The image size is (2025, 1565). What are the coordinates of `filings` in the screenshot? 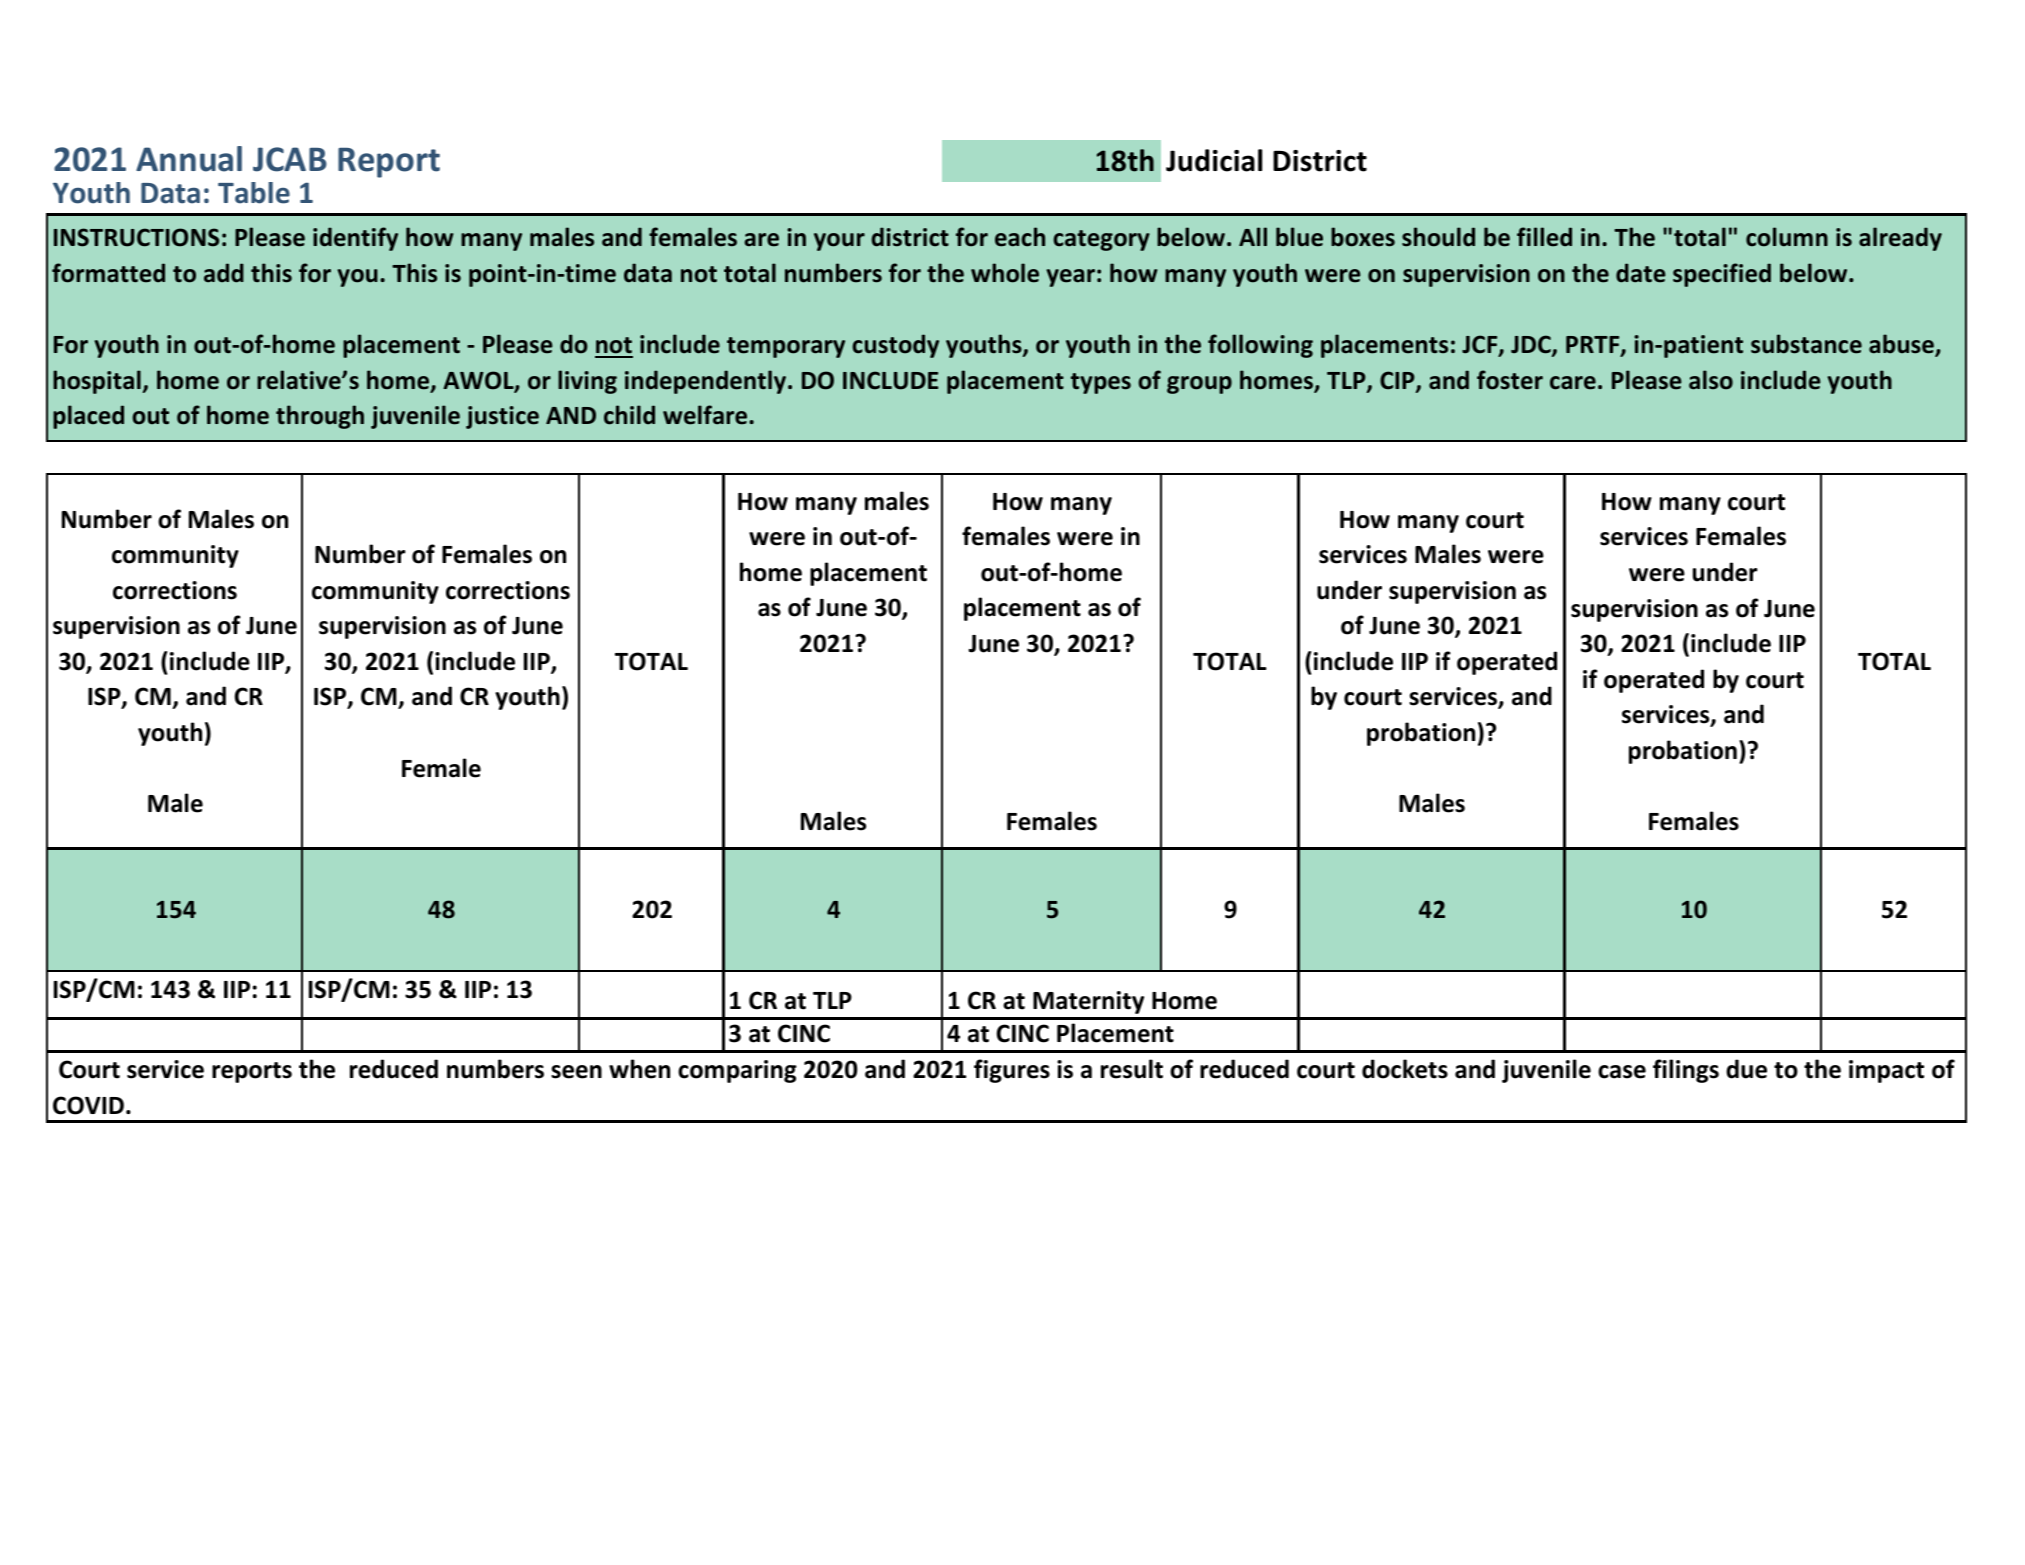 It's located at (1686, 1071).
